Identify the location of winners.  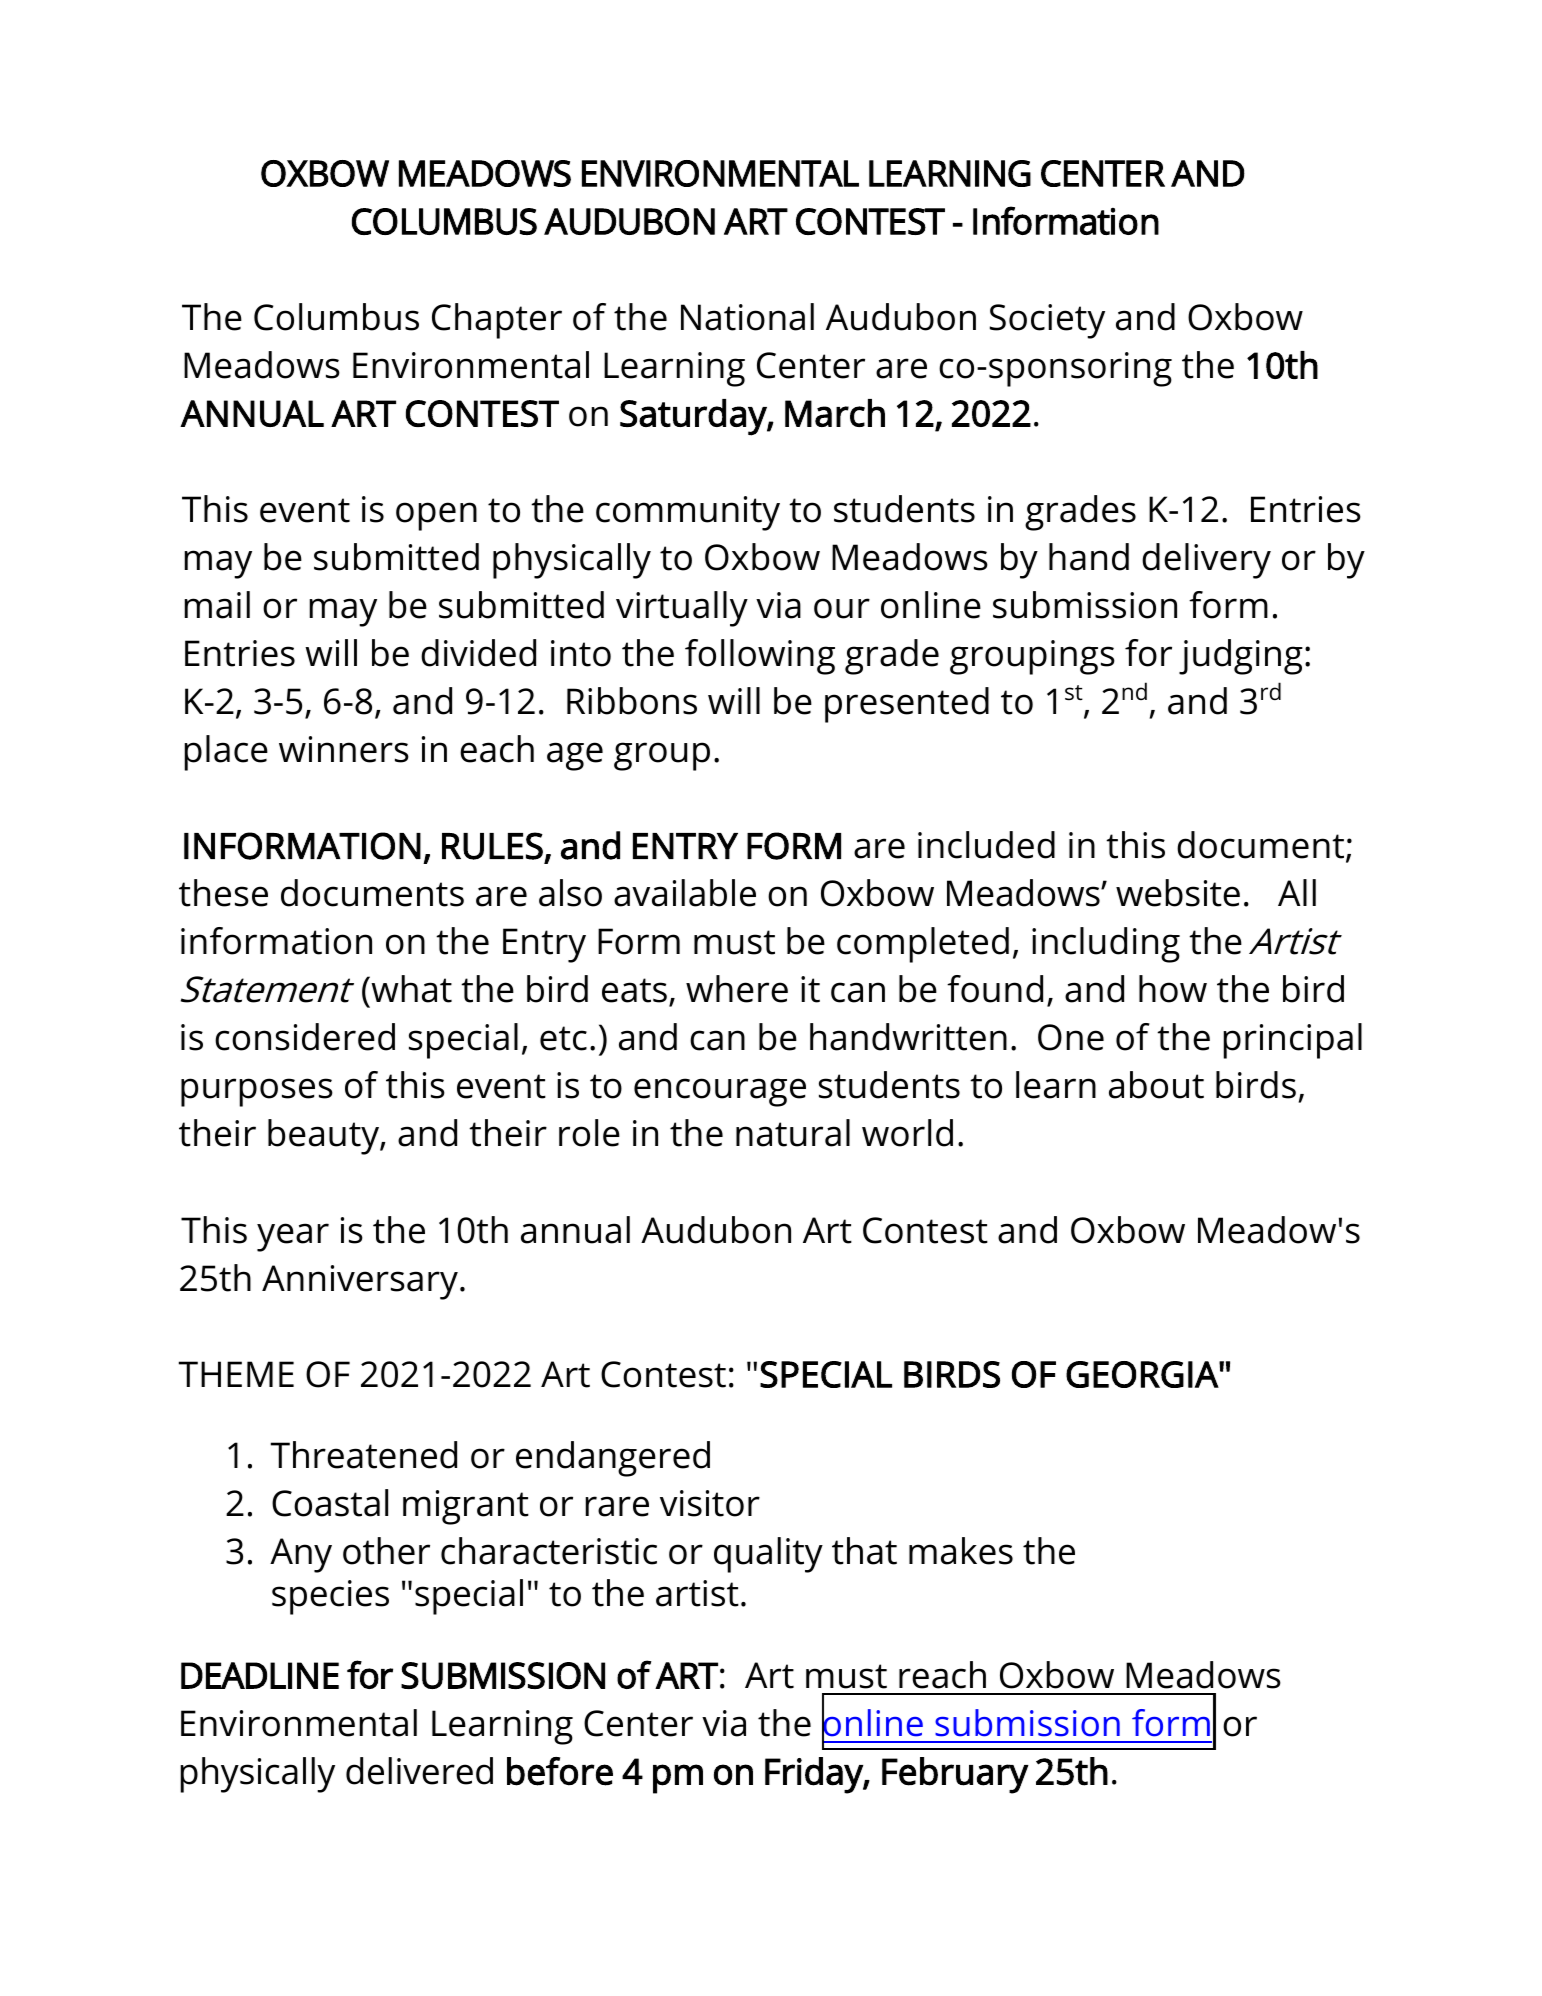
(344, 749).
